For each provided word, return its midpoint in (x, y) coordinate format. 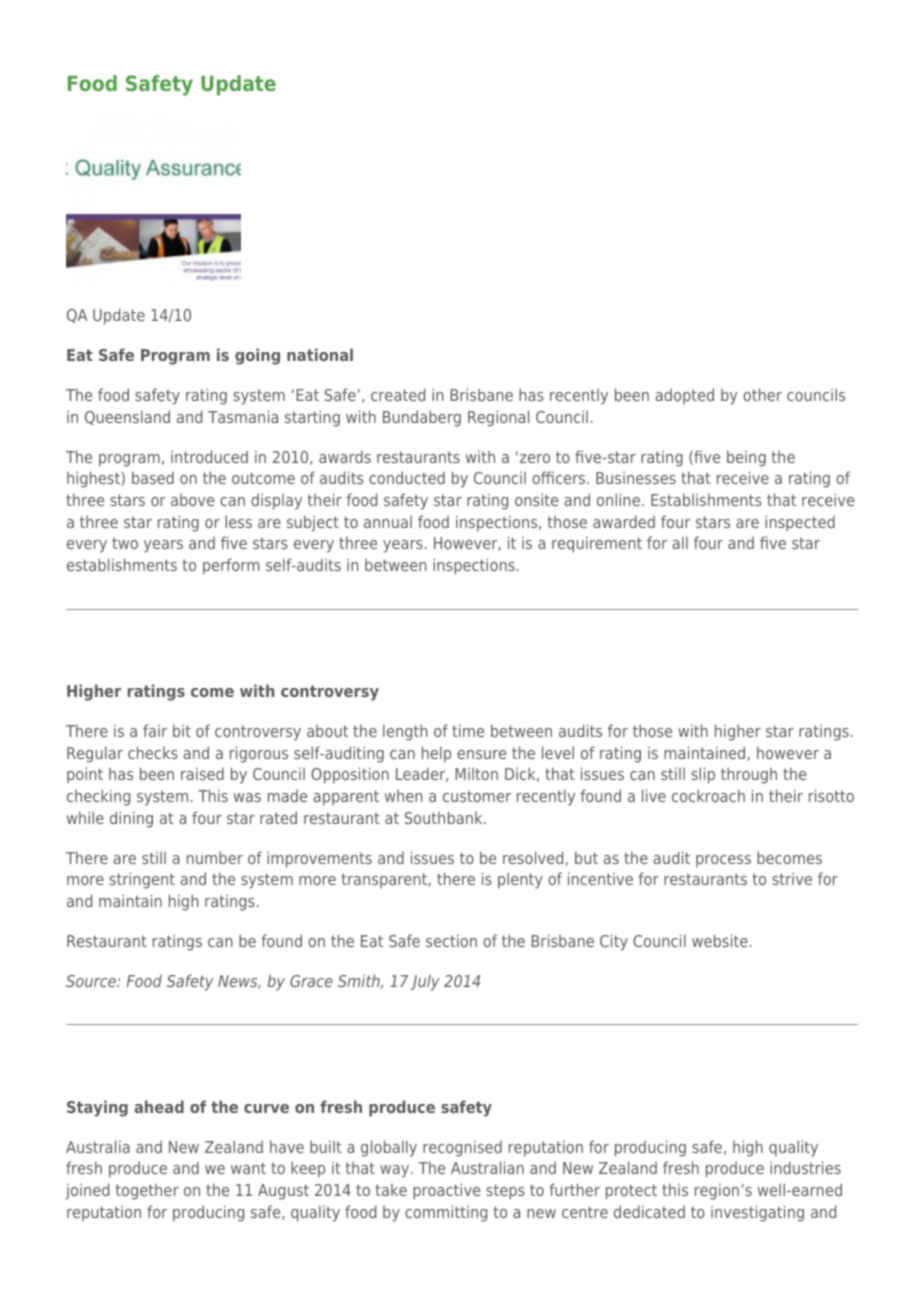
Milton (476, 774)
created (398, 394)
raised (202, 773)
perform (231, 566)
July (425, 983)
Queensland (127, 417)
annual (388, 522)
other (762, 394)
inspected (800, 523)
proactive (446, 1191)
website (720, 940)
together (147, 1192)
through (749, 775)
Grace (311, 981)
